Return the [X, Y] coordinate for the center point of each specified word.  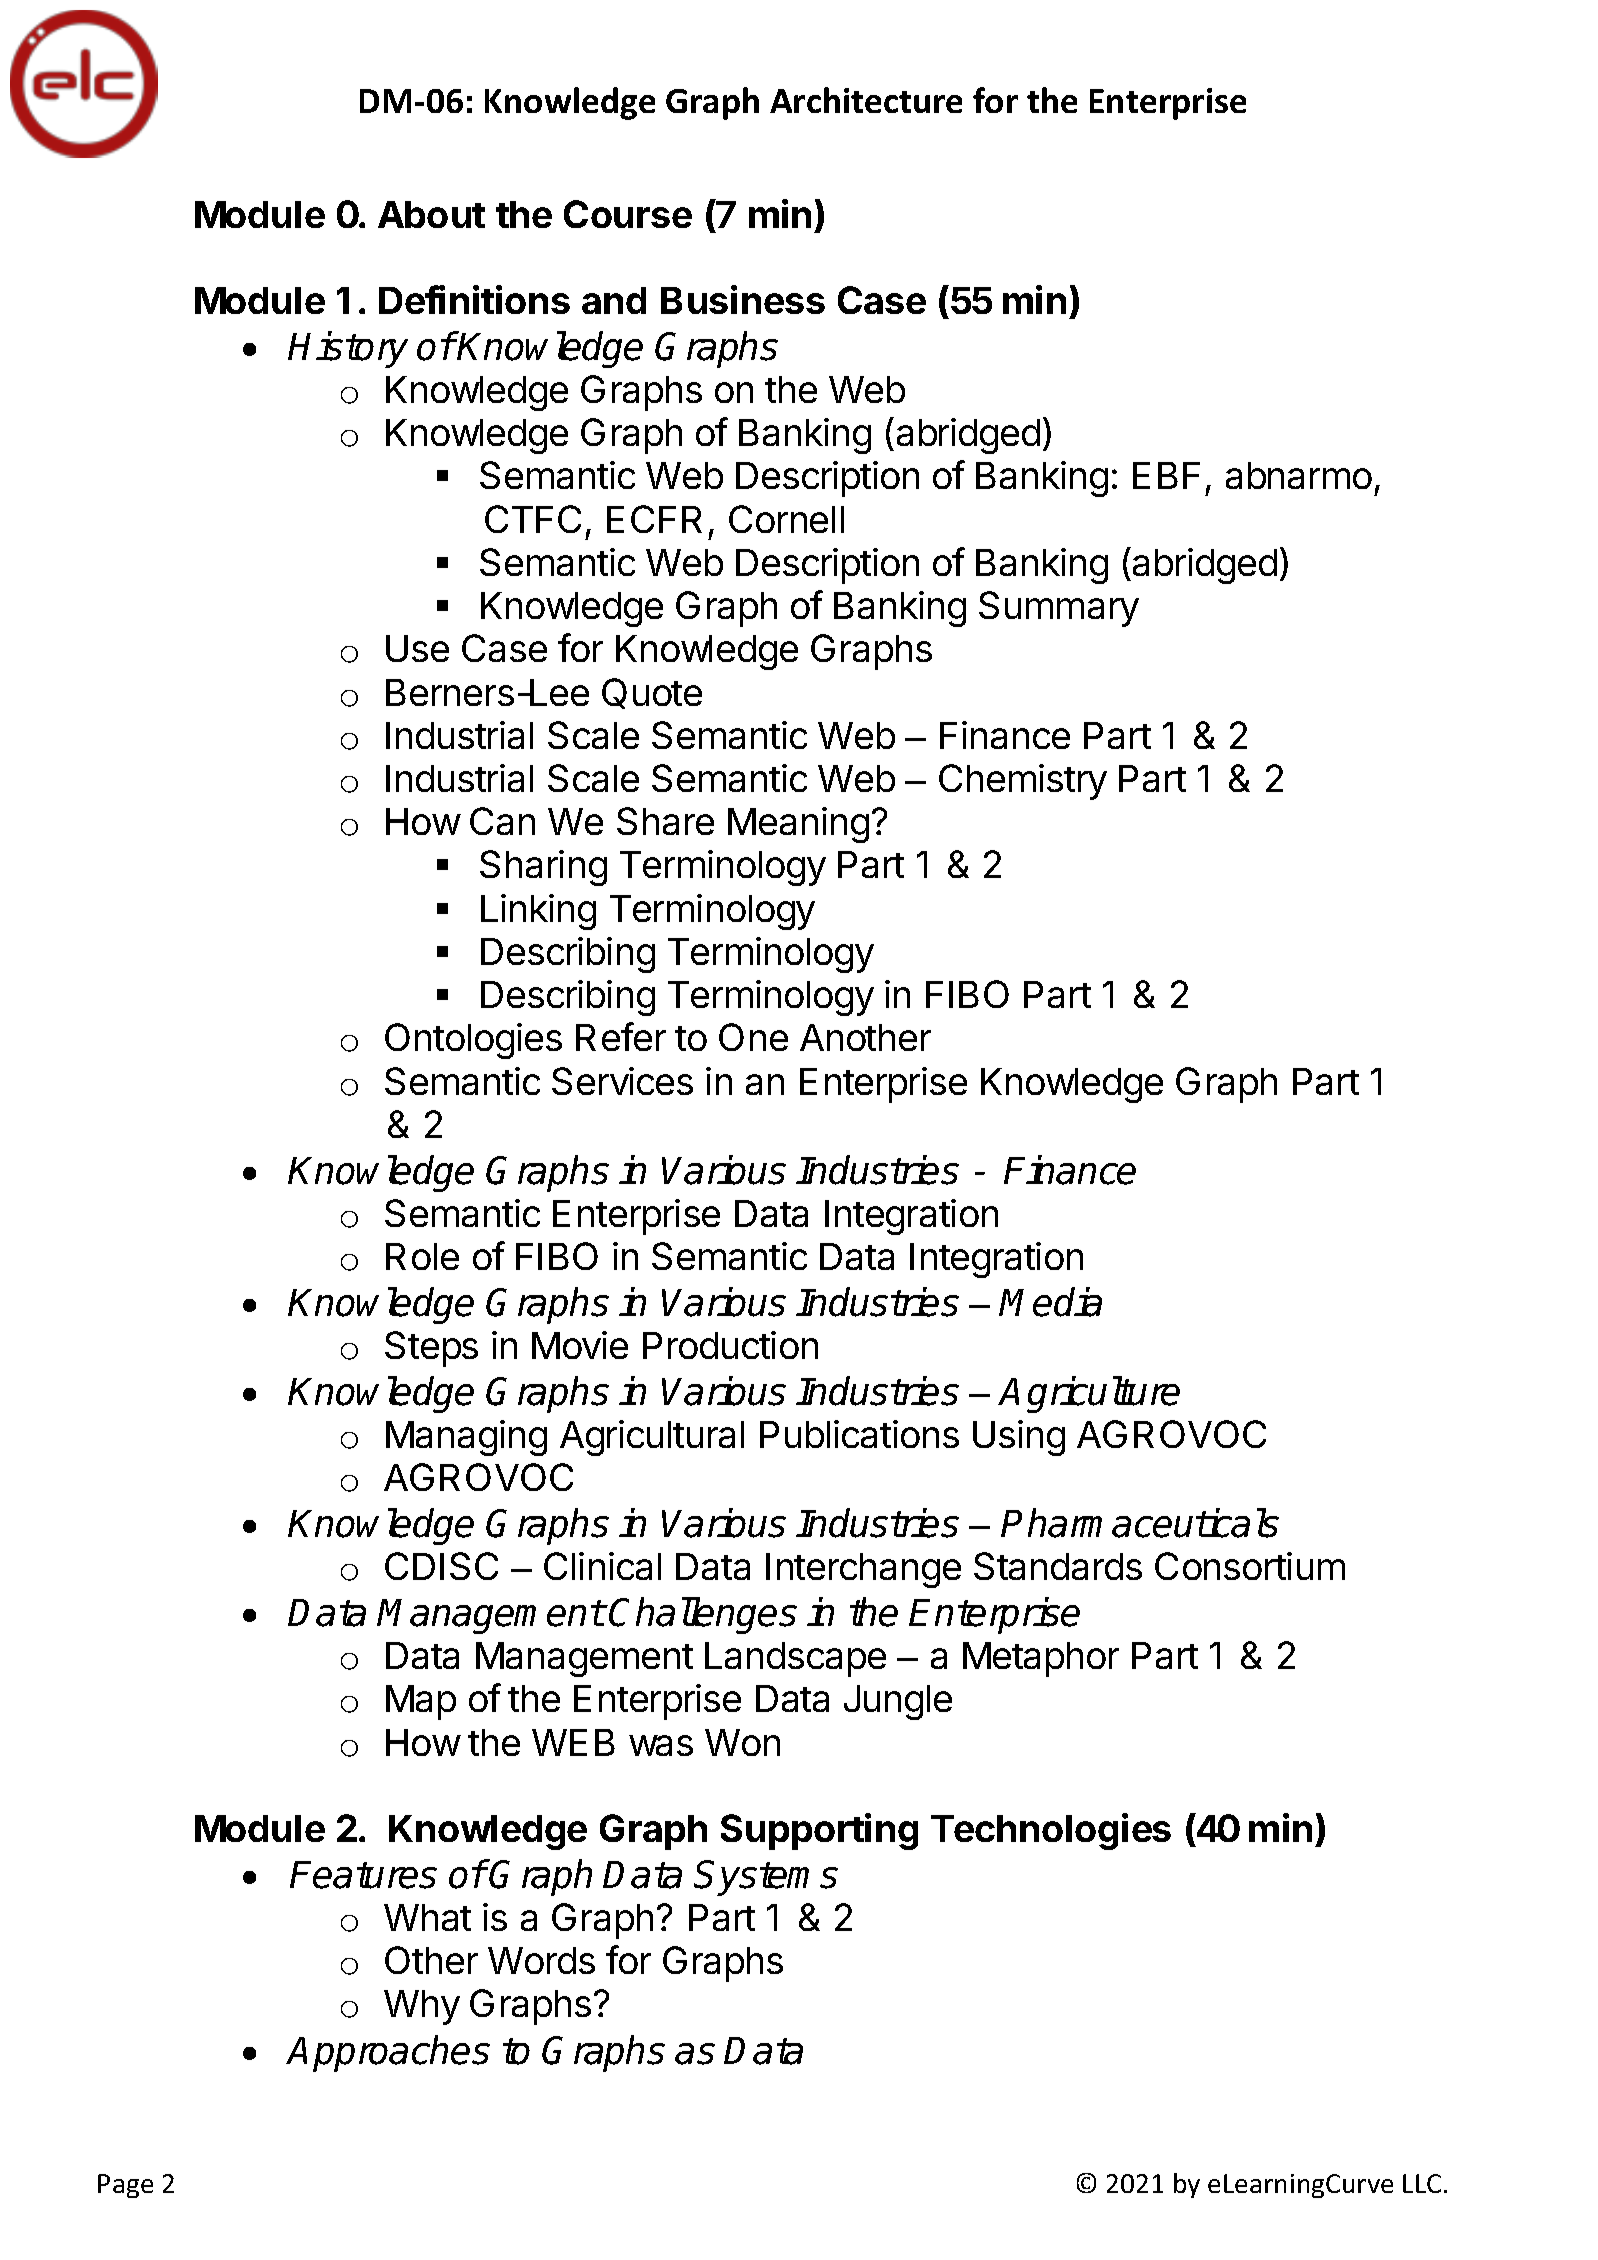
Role [422, 1256]
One [753, 1037]
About [431, 214]
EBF [1166, 475]
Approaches [388, 2053]
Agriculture [1089, 1394]
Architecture [866, 100]
